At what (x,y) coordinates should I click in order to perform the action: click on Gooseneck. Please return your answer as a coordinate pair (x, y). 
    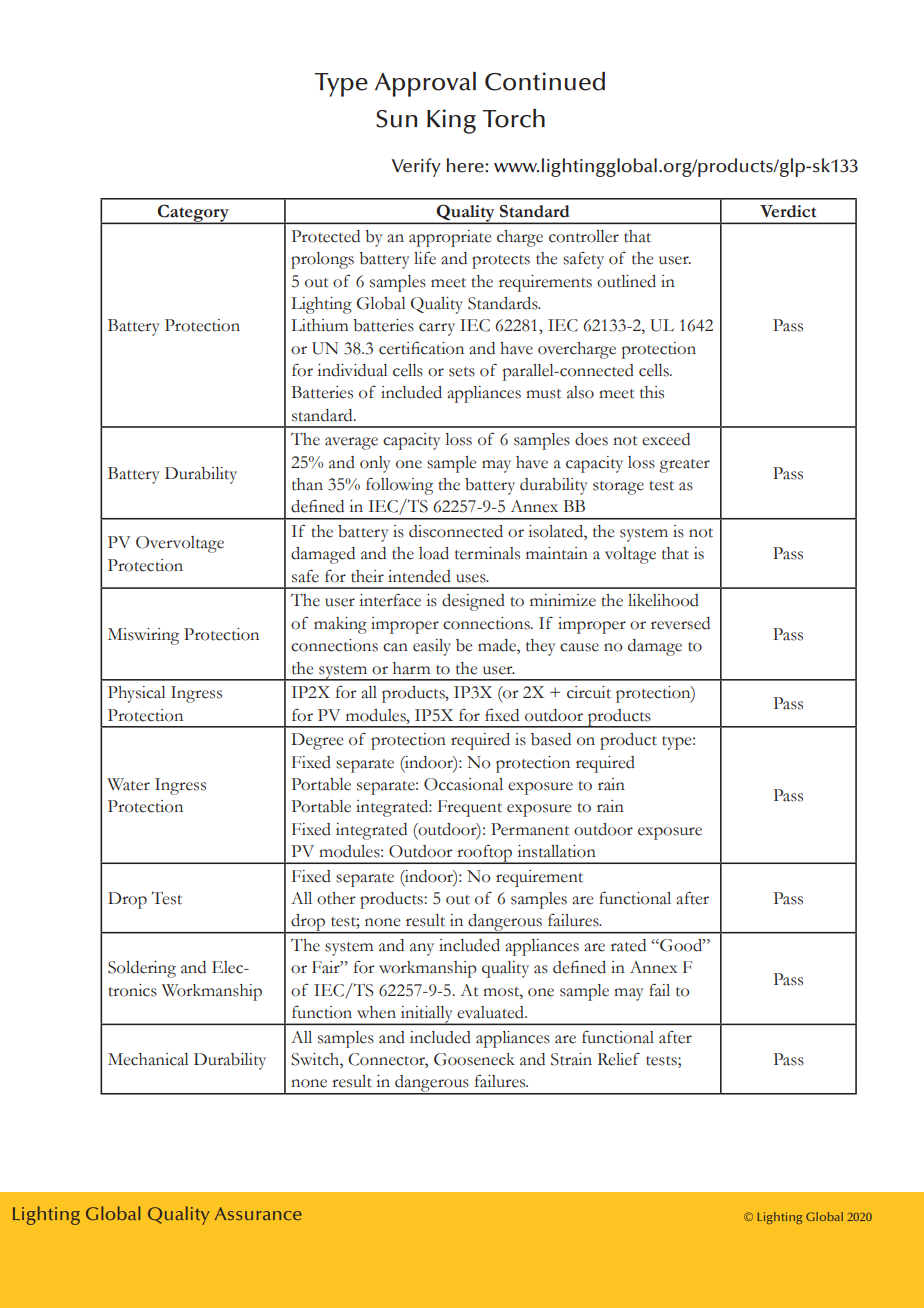
    Looking at the image, I should click on (474, 1059).
